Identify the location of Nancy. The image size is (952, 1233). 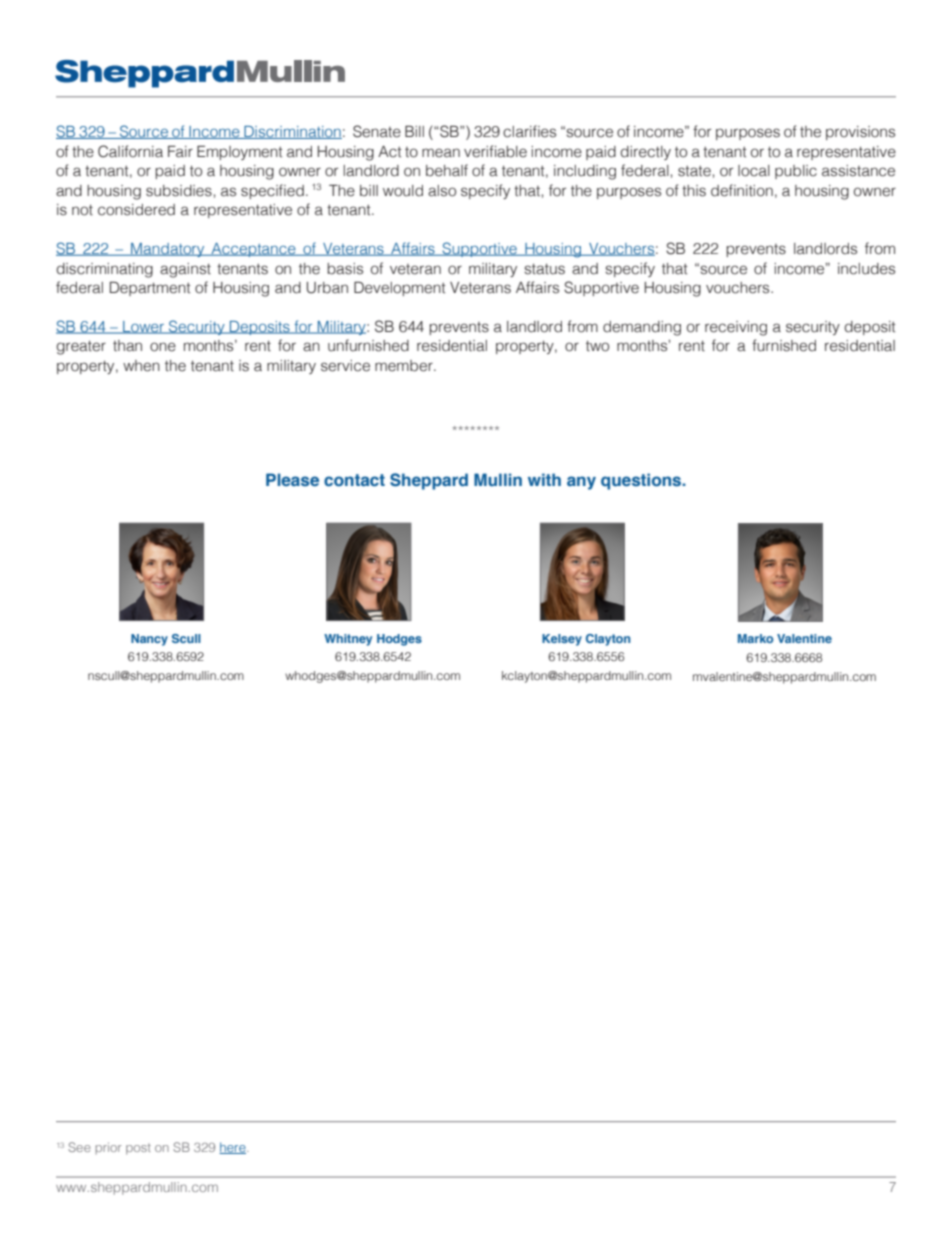
(149, 640).
